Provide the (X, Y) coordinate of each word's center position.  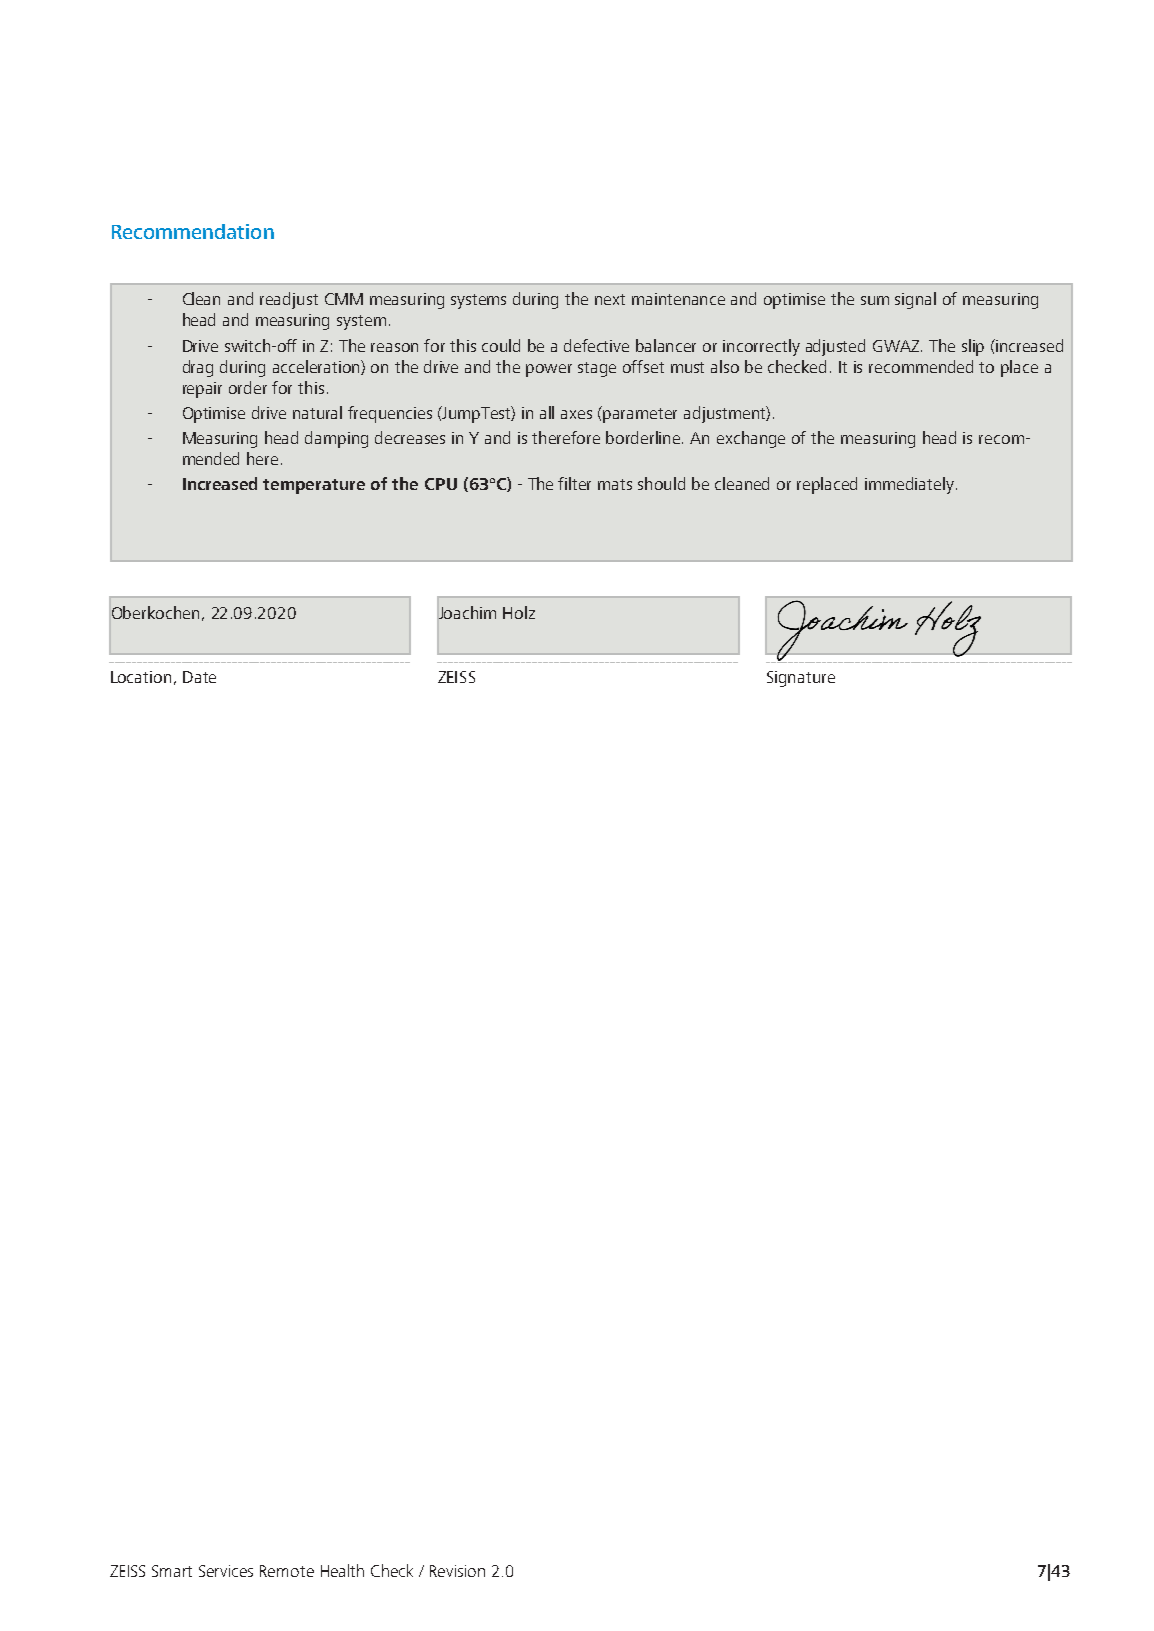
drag (198, 368)
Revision (457, 1571)
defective (596, 345)
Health (342, 1570)
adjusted (835, 347)
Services (226, 1571)
